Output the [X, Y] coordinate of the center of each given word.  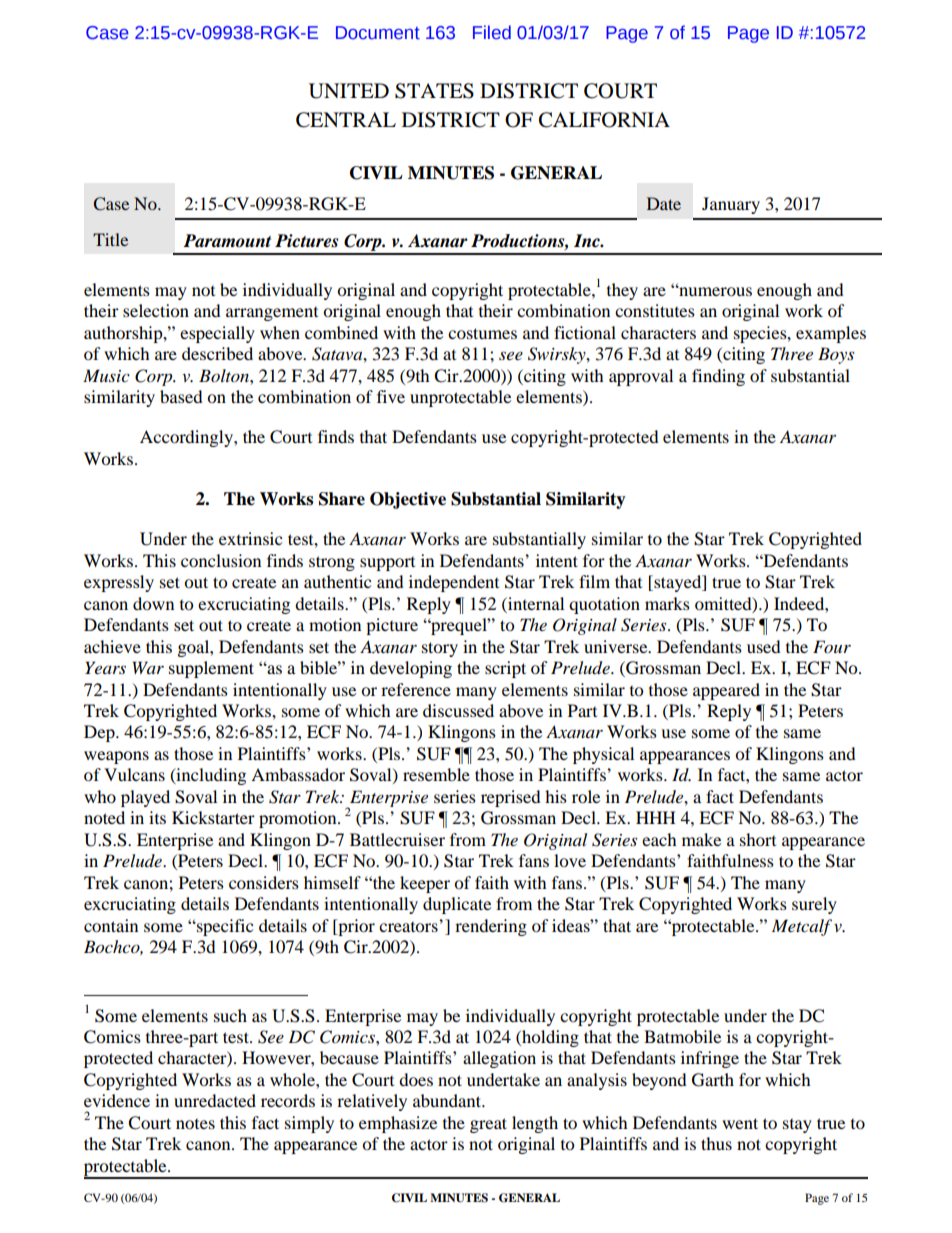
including [210, 776]
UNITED [349, 91]
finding [718, 377]
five [391, 396]
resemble [436, 774]
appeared [726, 691]
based [181, 396]
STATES [434, 91]
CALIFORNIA [604, 120]
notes [195, 1124]
